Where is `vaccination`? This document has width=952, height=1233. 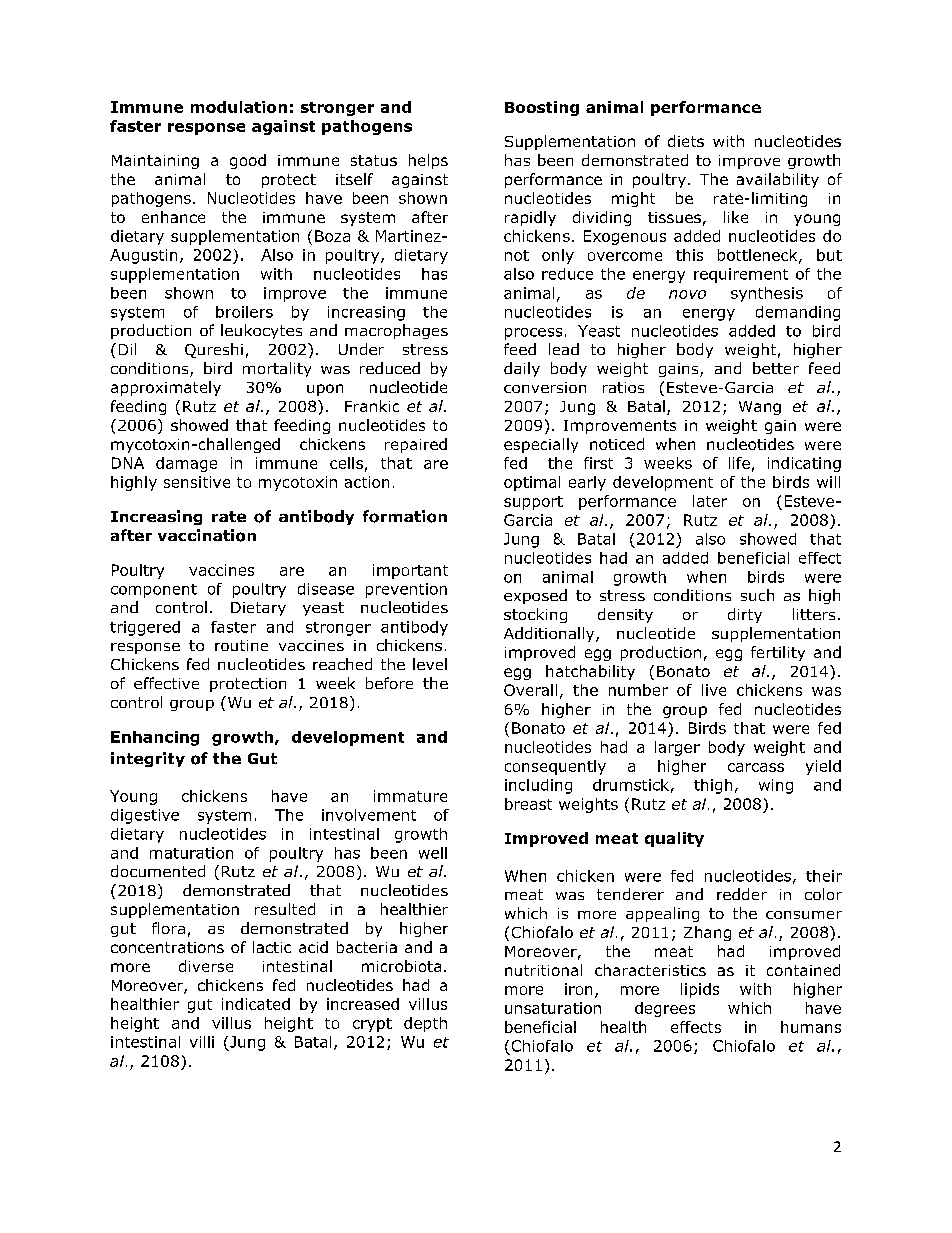 vaccination is located at coordinates (207, 535).
